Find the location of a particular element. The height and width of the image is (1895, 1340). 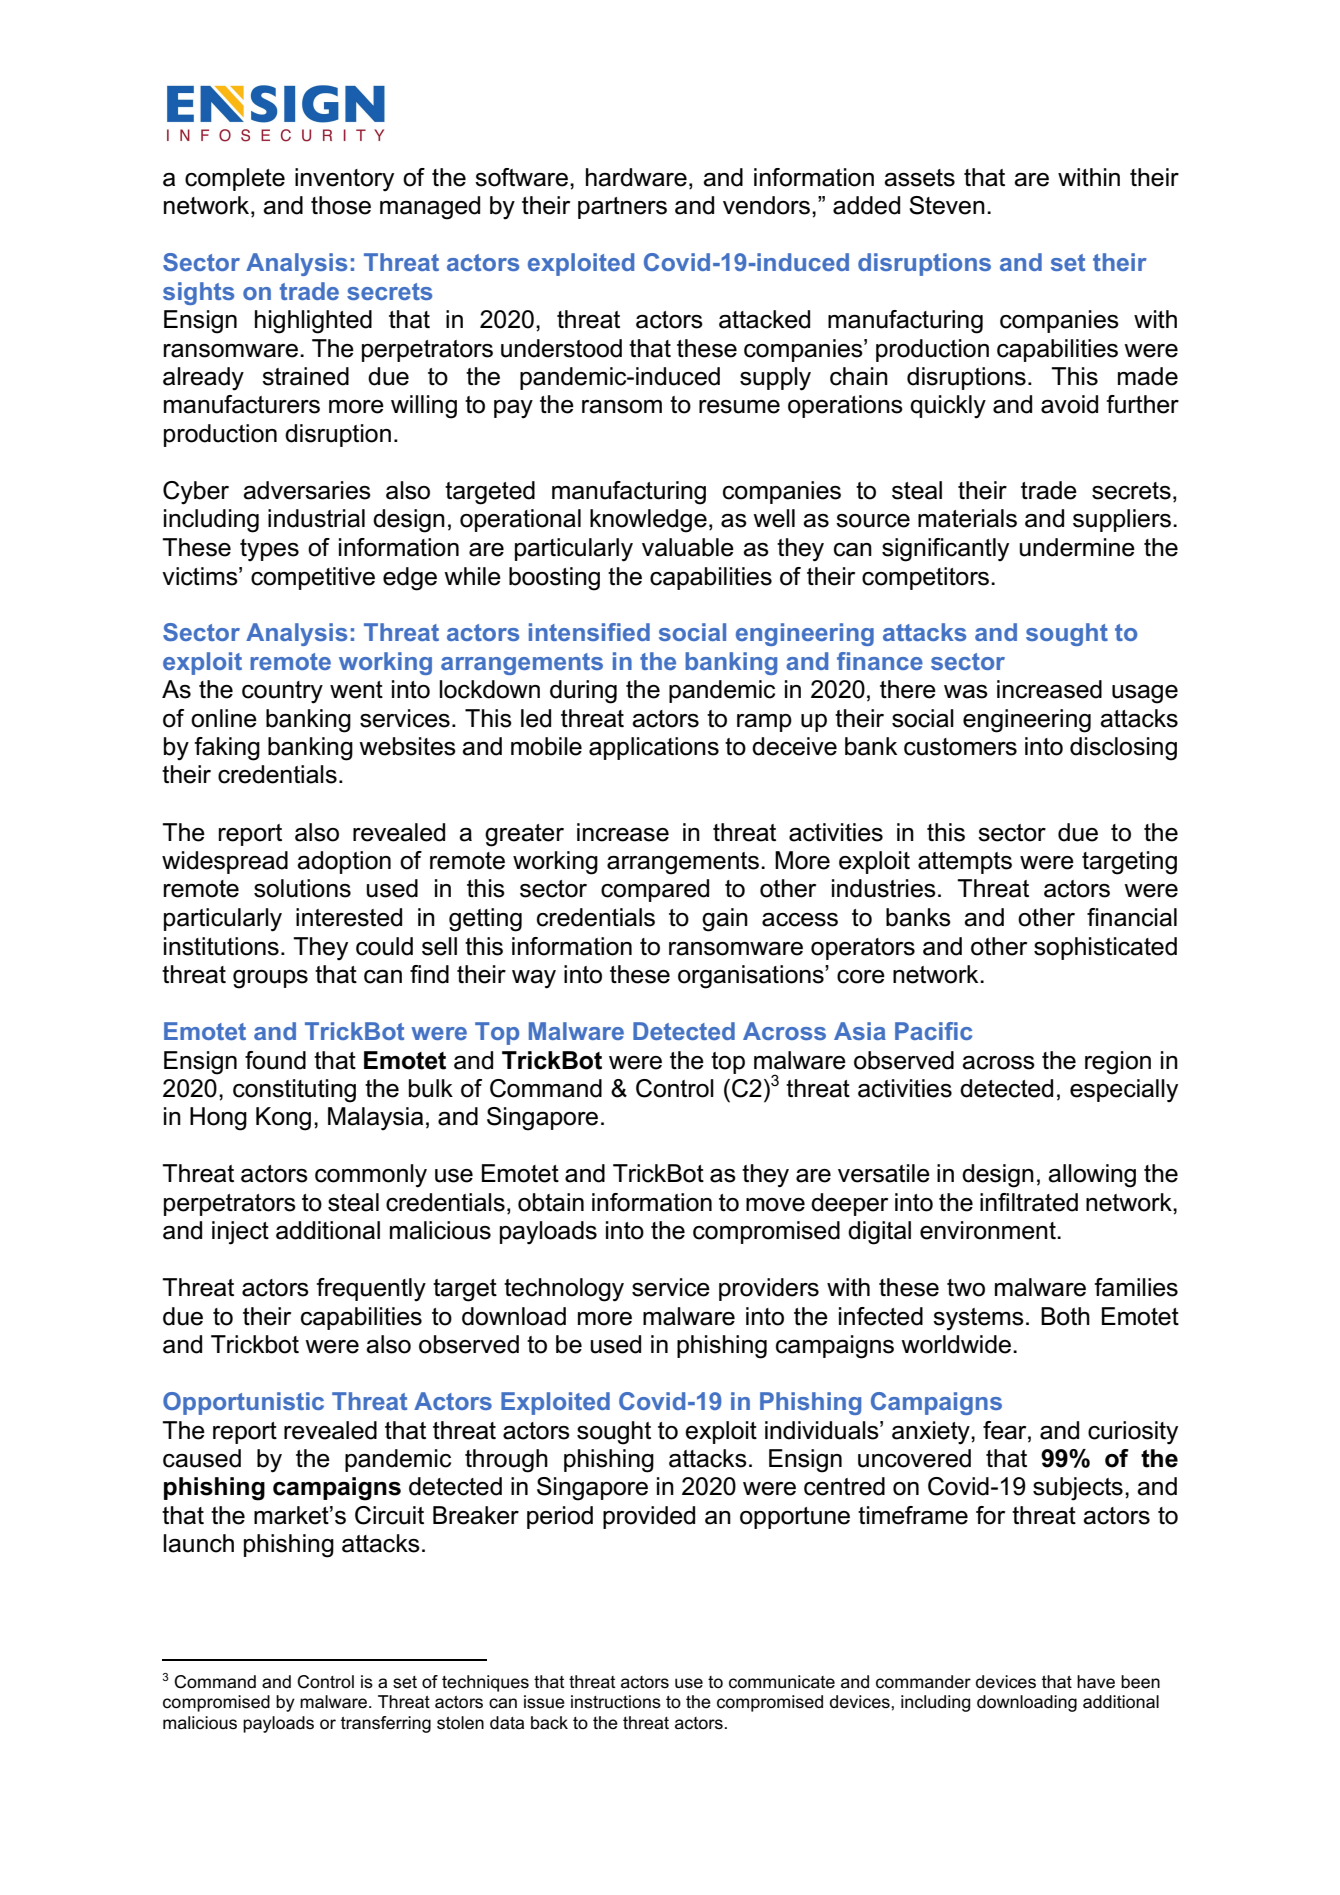

was is located at coordinates (966, 692).
